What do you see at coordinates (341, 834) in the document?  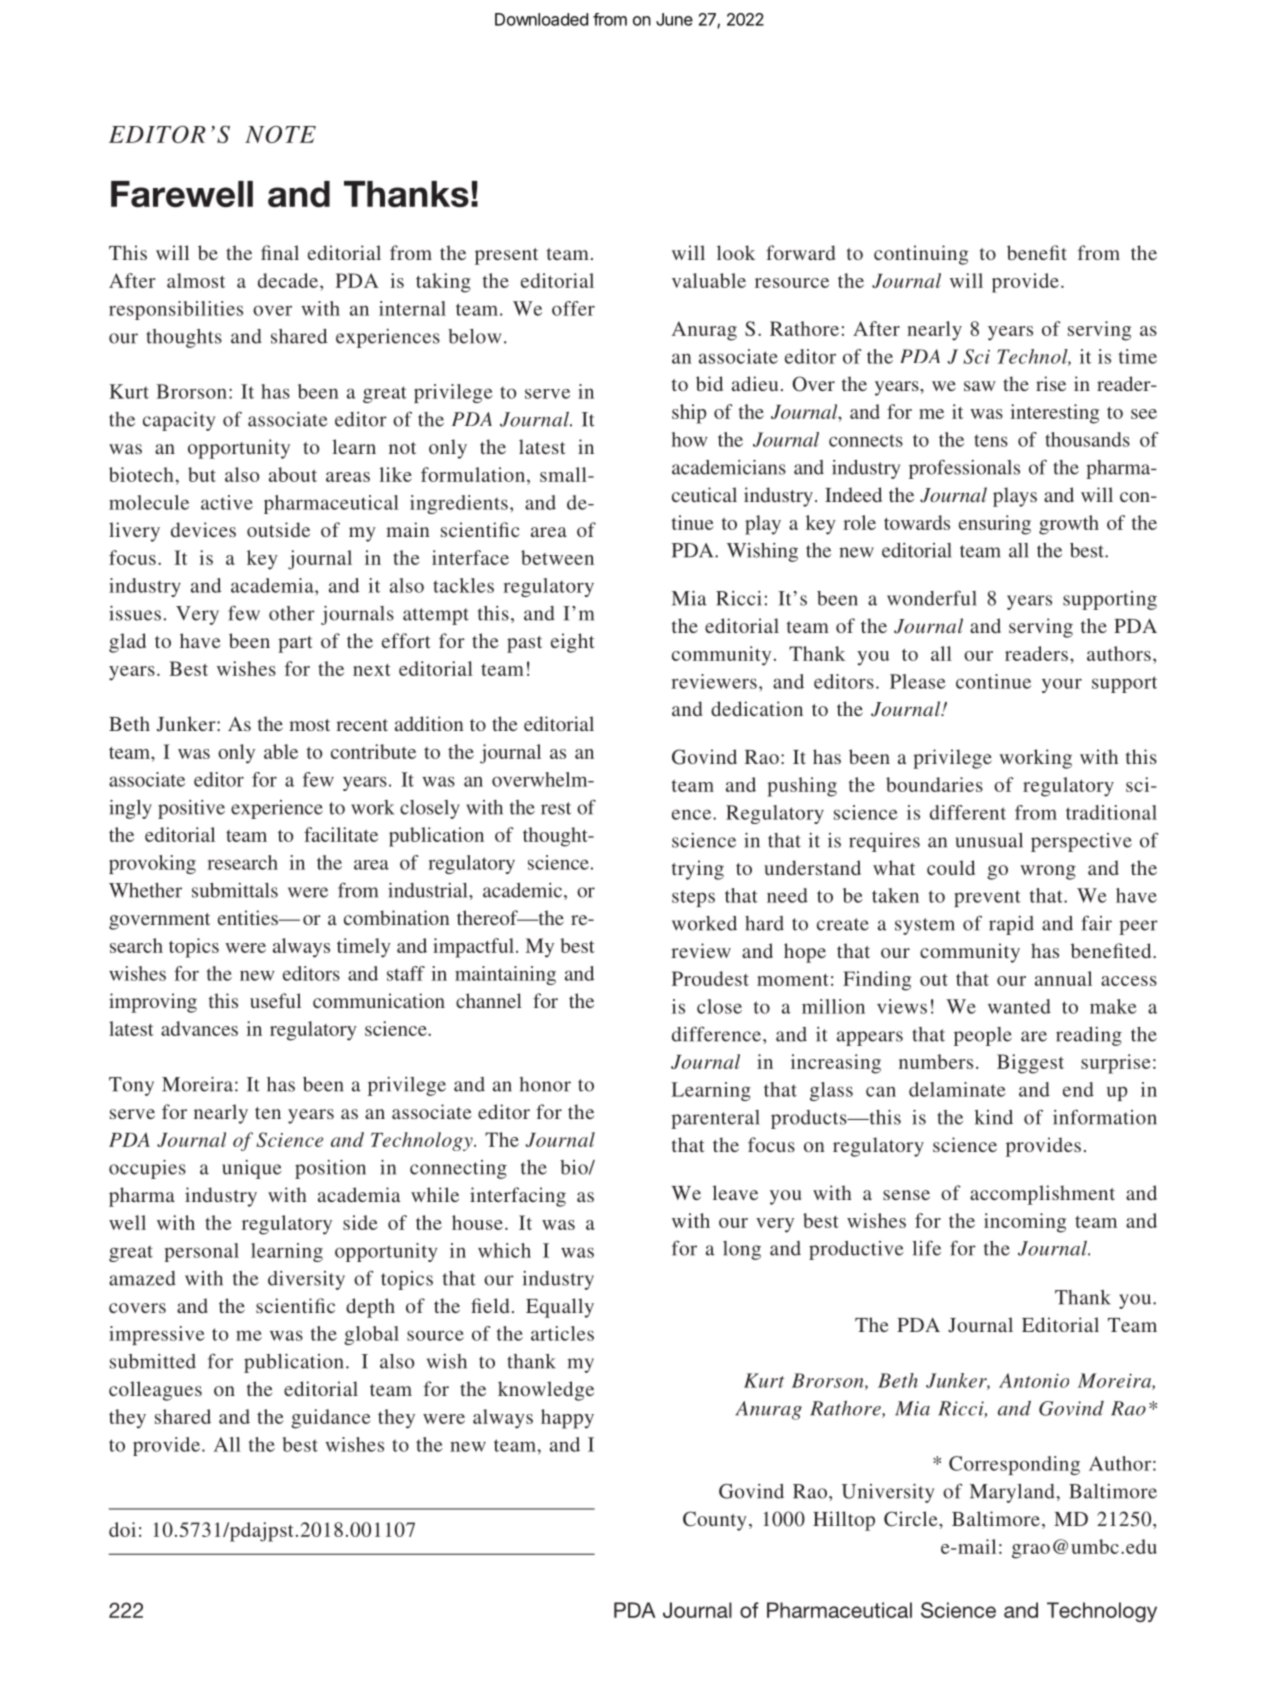 I see `facilitate` at bounding box center [341, 834].
